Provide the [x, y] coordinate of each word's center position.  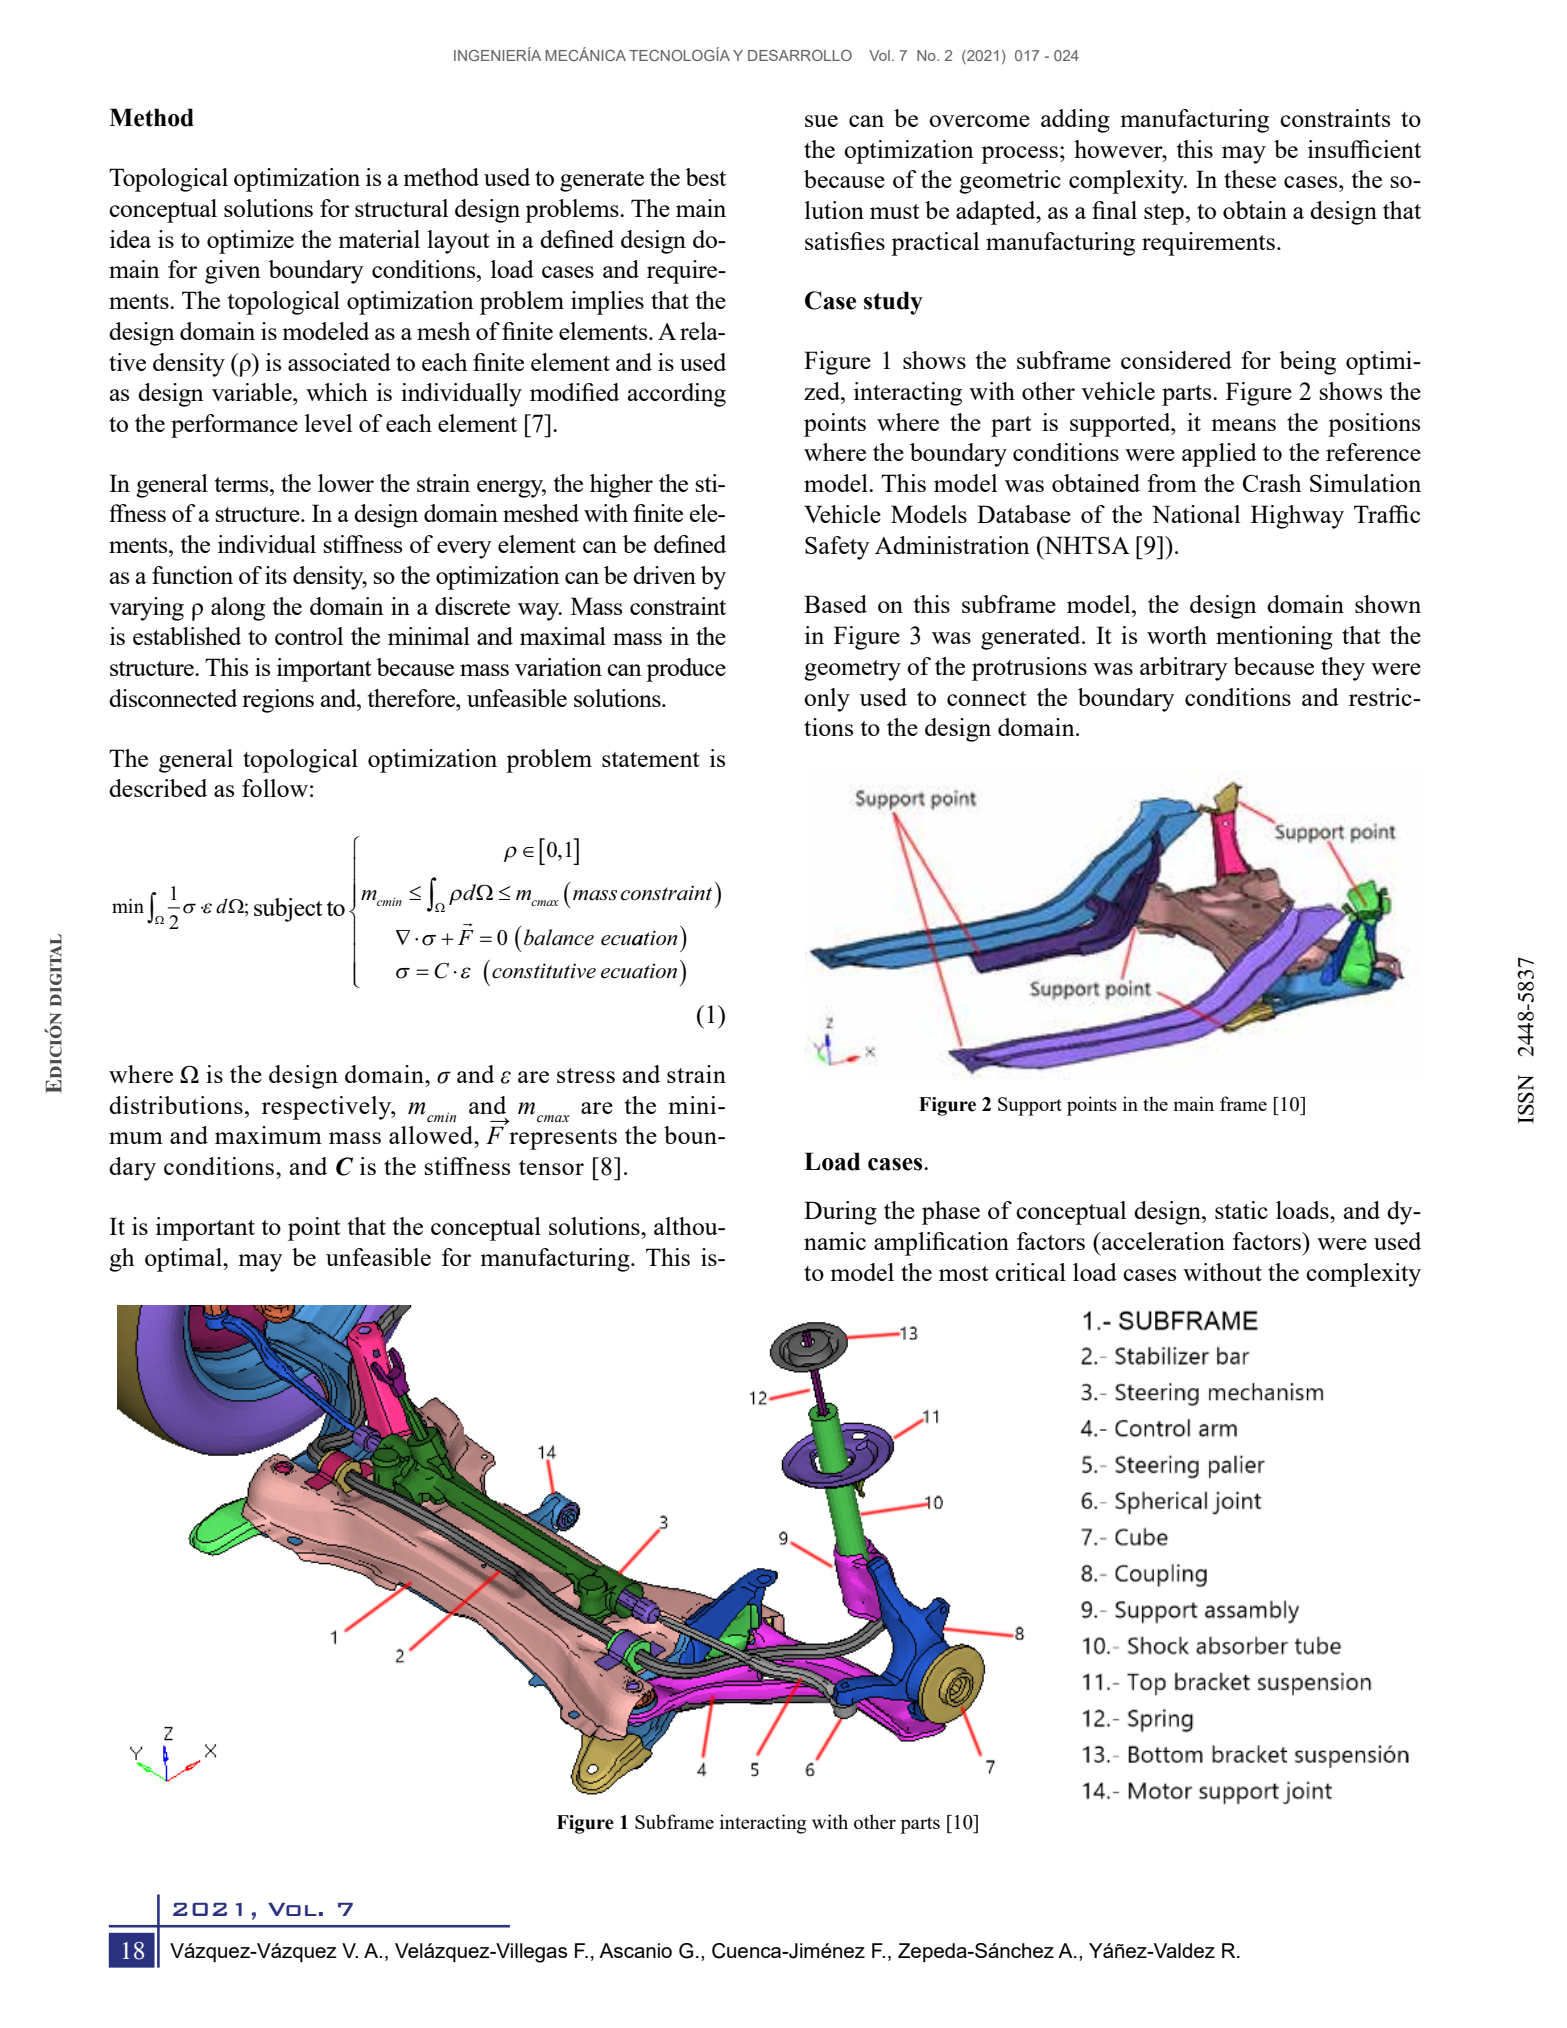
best [705, 177]
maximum [268, 1135]
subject [288, 910]
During [840, 1213]
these [1250, 179]
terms [243, 484]
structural [401, 208]
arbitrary [1184, 669]
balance [559, 937]
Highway [1297, 517]
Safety [837, 548]
